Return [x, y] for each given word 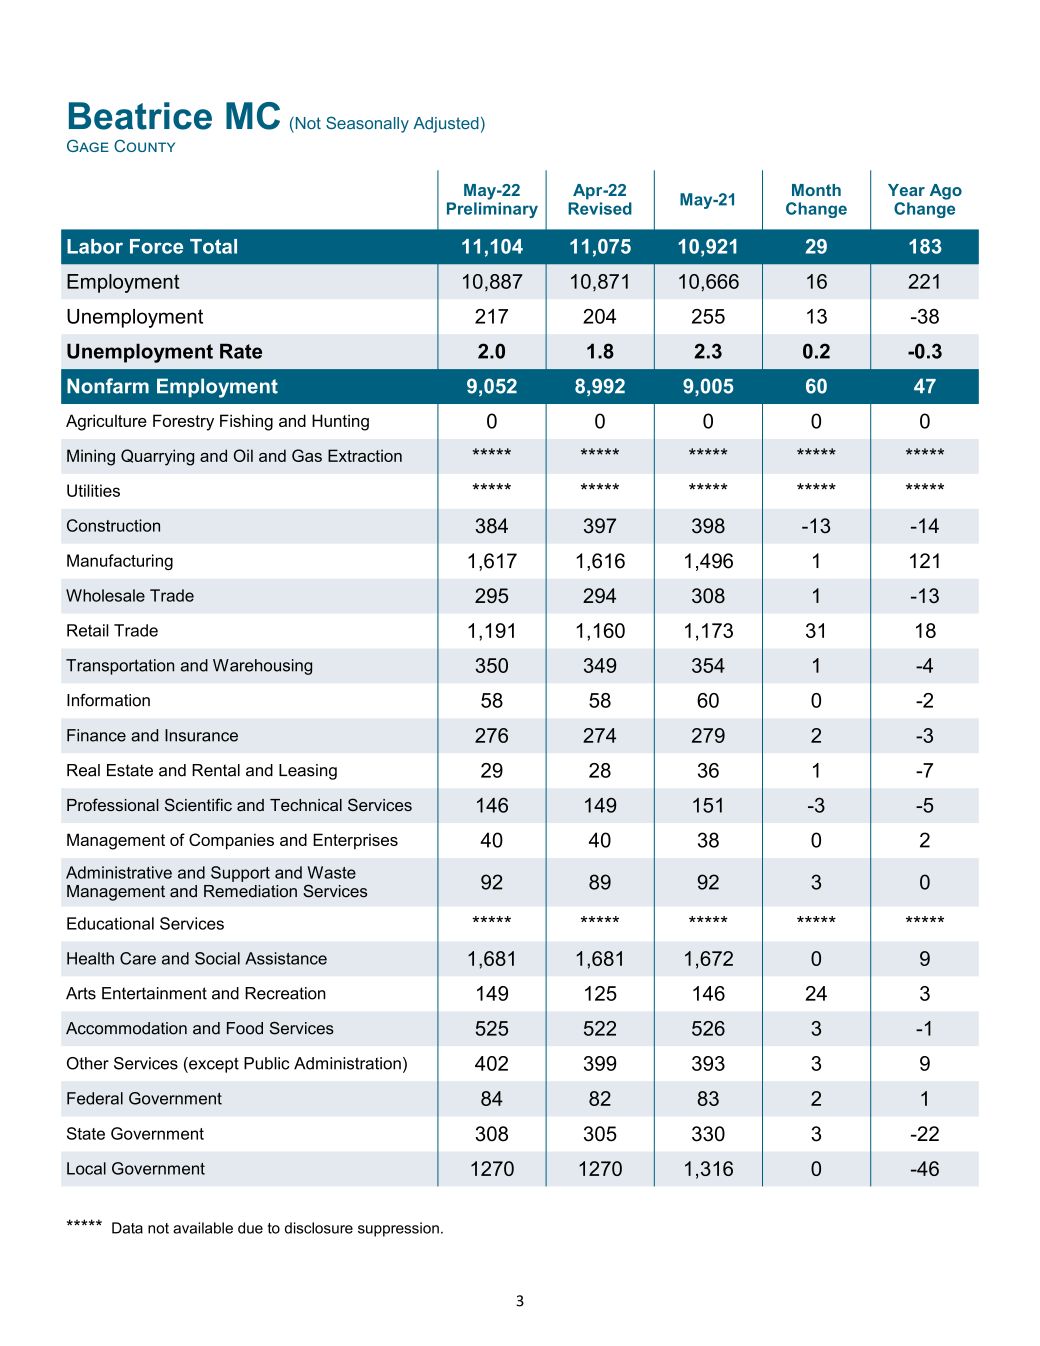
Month [816, 190]
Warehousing [262, 667]
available [203, 1228]
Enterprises [355, 841]
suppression [398, 1229]
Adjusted [446, 125]
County [144, 145]
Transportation [120, 667]
